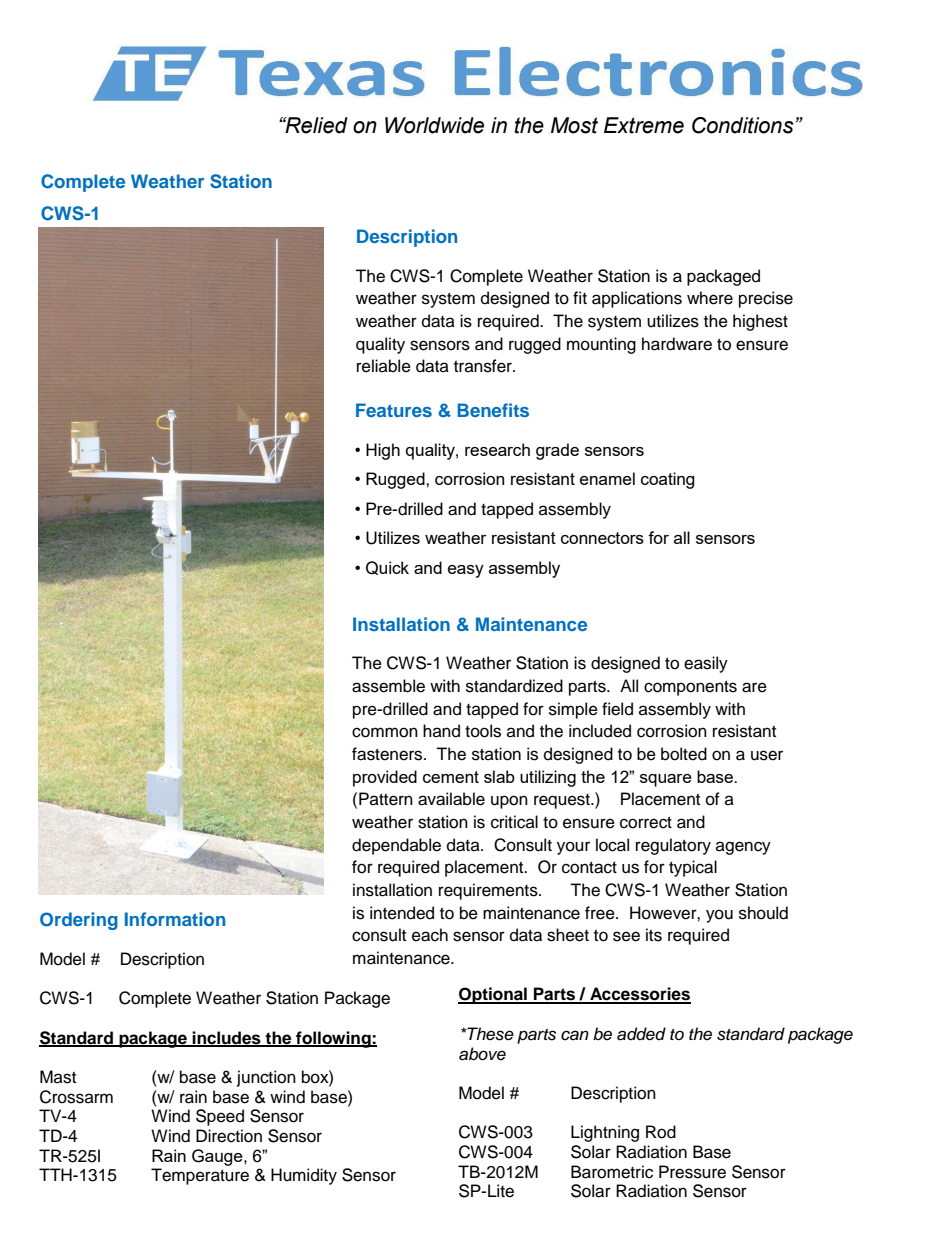 This screenshot has width=952, height=1233. What do you see at coordinates (315, 125) in the screenshot?
I see `Relied` at bounding box center [315, 125].
